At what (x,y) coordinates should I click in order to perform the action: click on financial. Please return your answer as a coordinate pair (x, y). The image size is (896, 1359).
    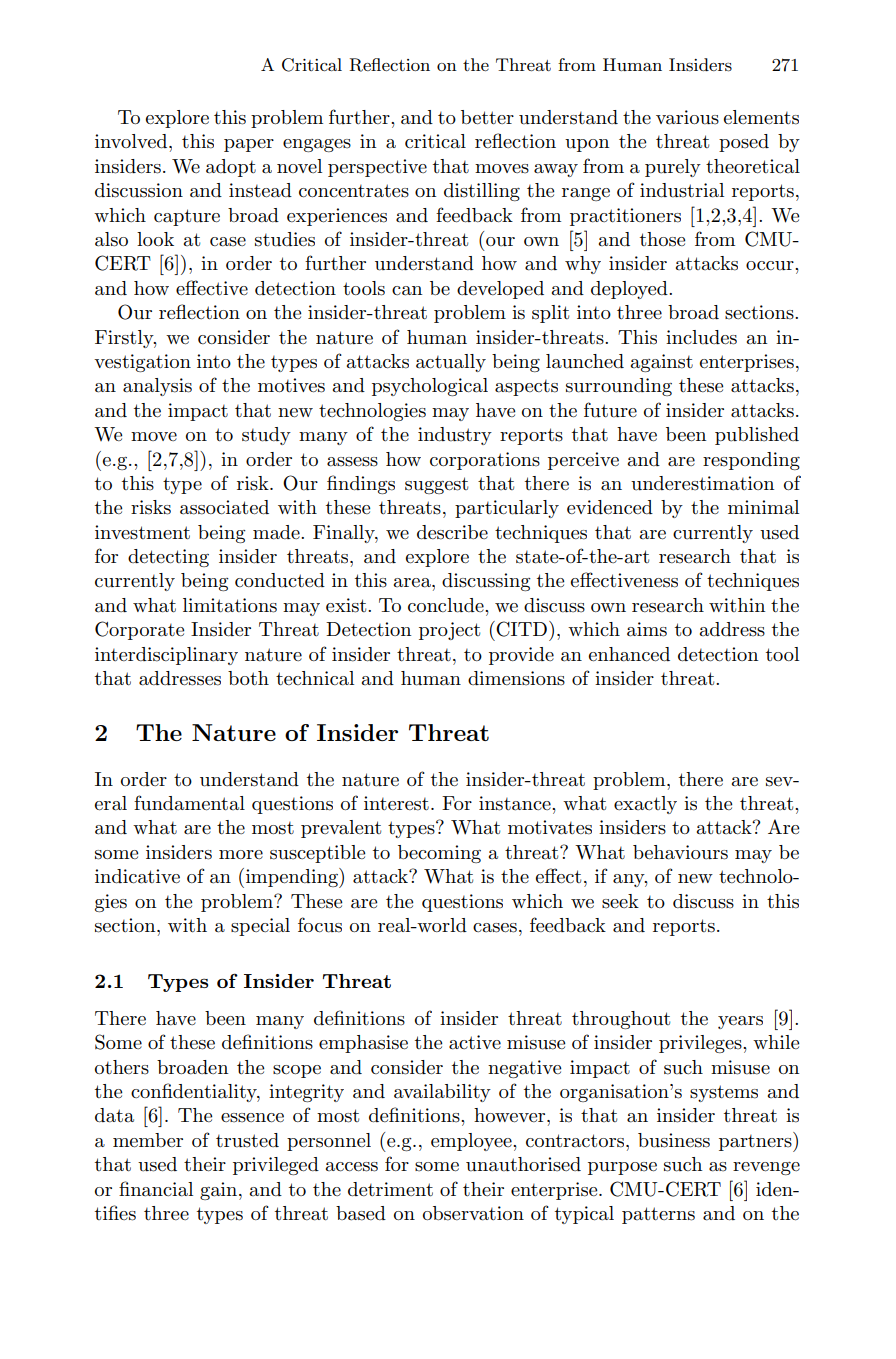
    Looking at the image, I should click on (156, 1189).
